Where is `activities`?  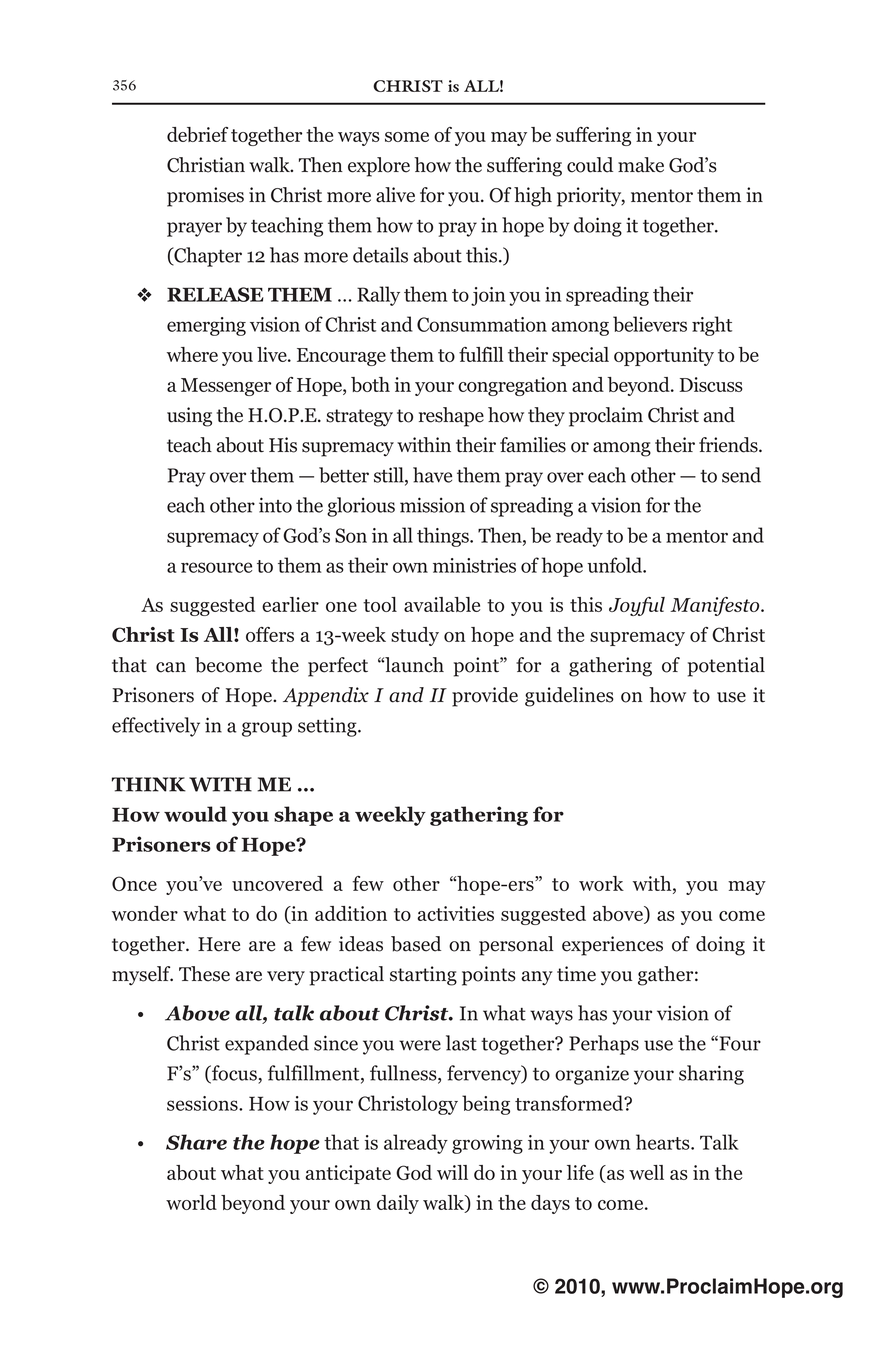 activities is located at coordinates (455, 913).
